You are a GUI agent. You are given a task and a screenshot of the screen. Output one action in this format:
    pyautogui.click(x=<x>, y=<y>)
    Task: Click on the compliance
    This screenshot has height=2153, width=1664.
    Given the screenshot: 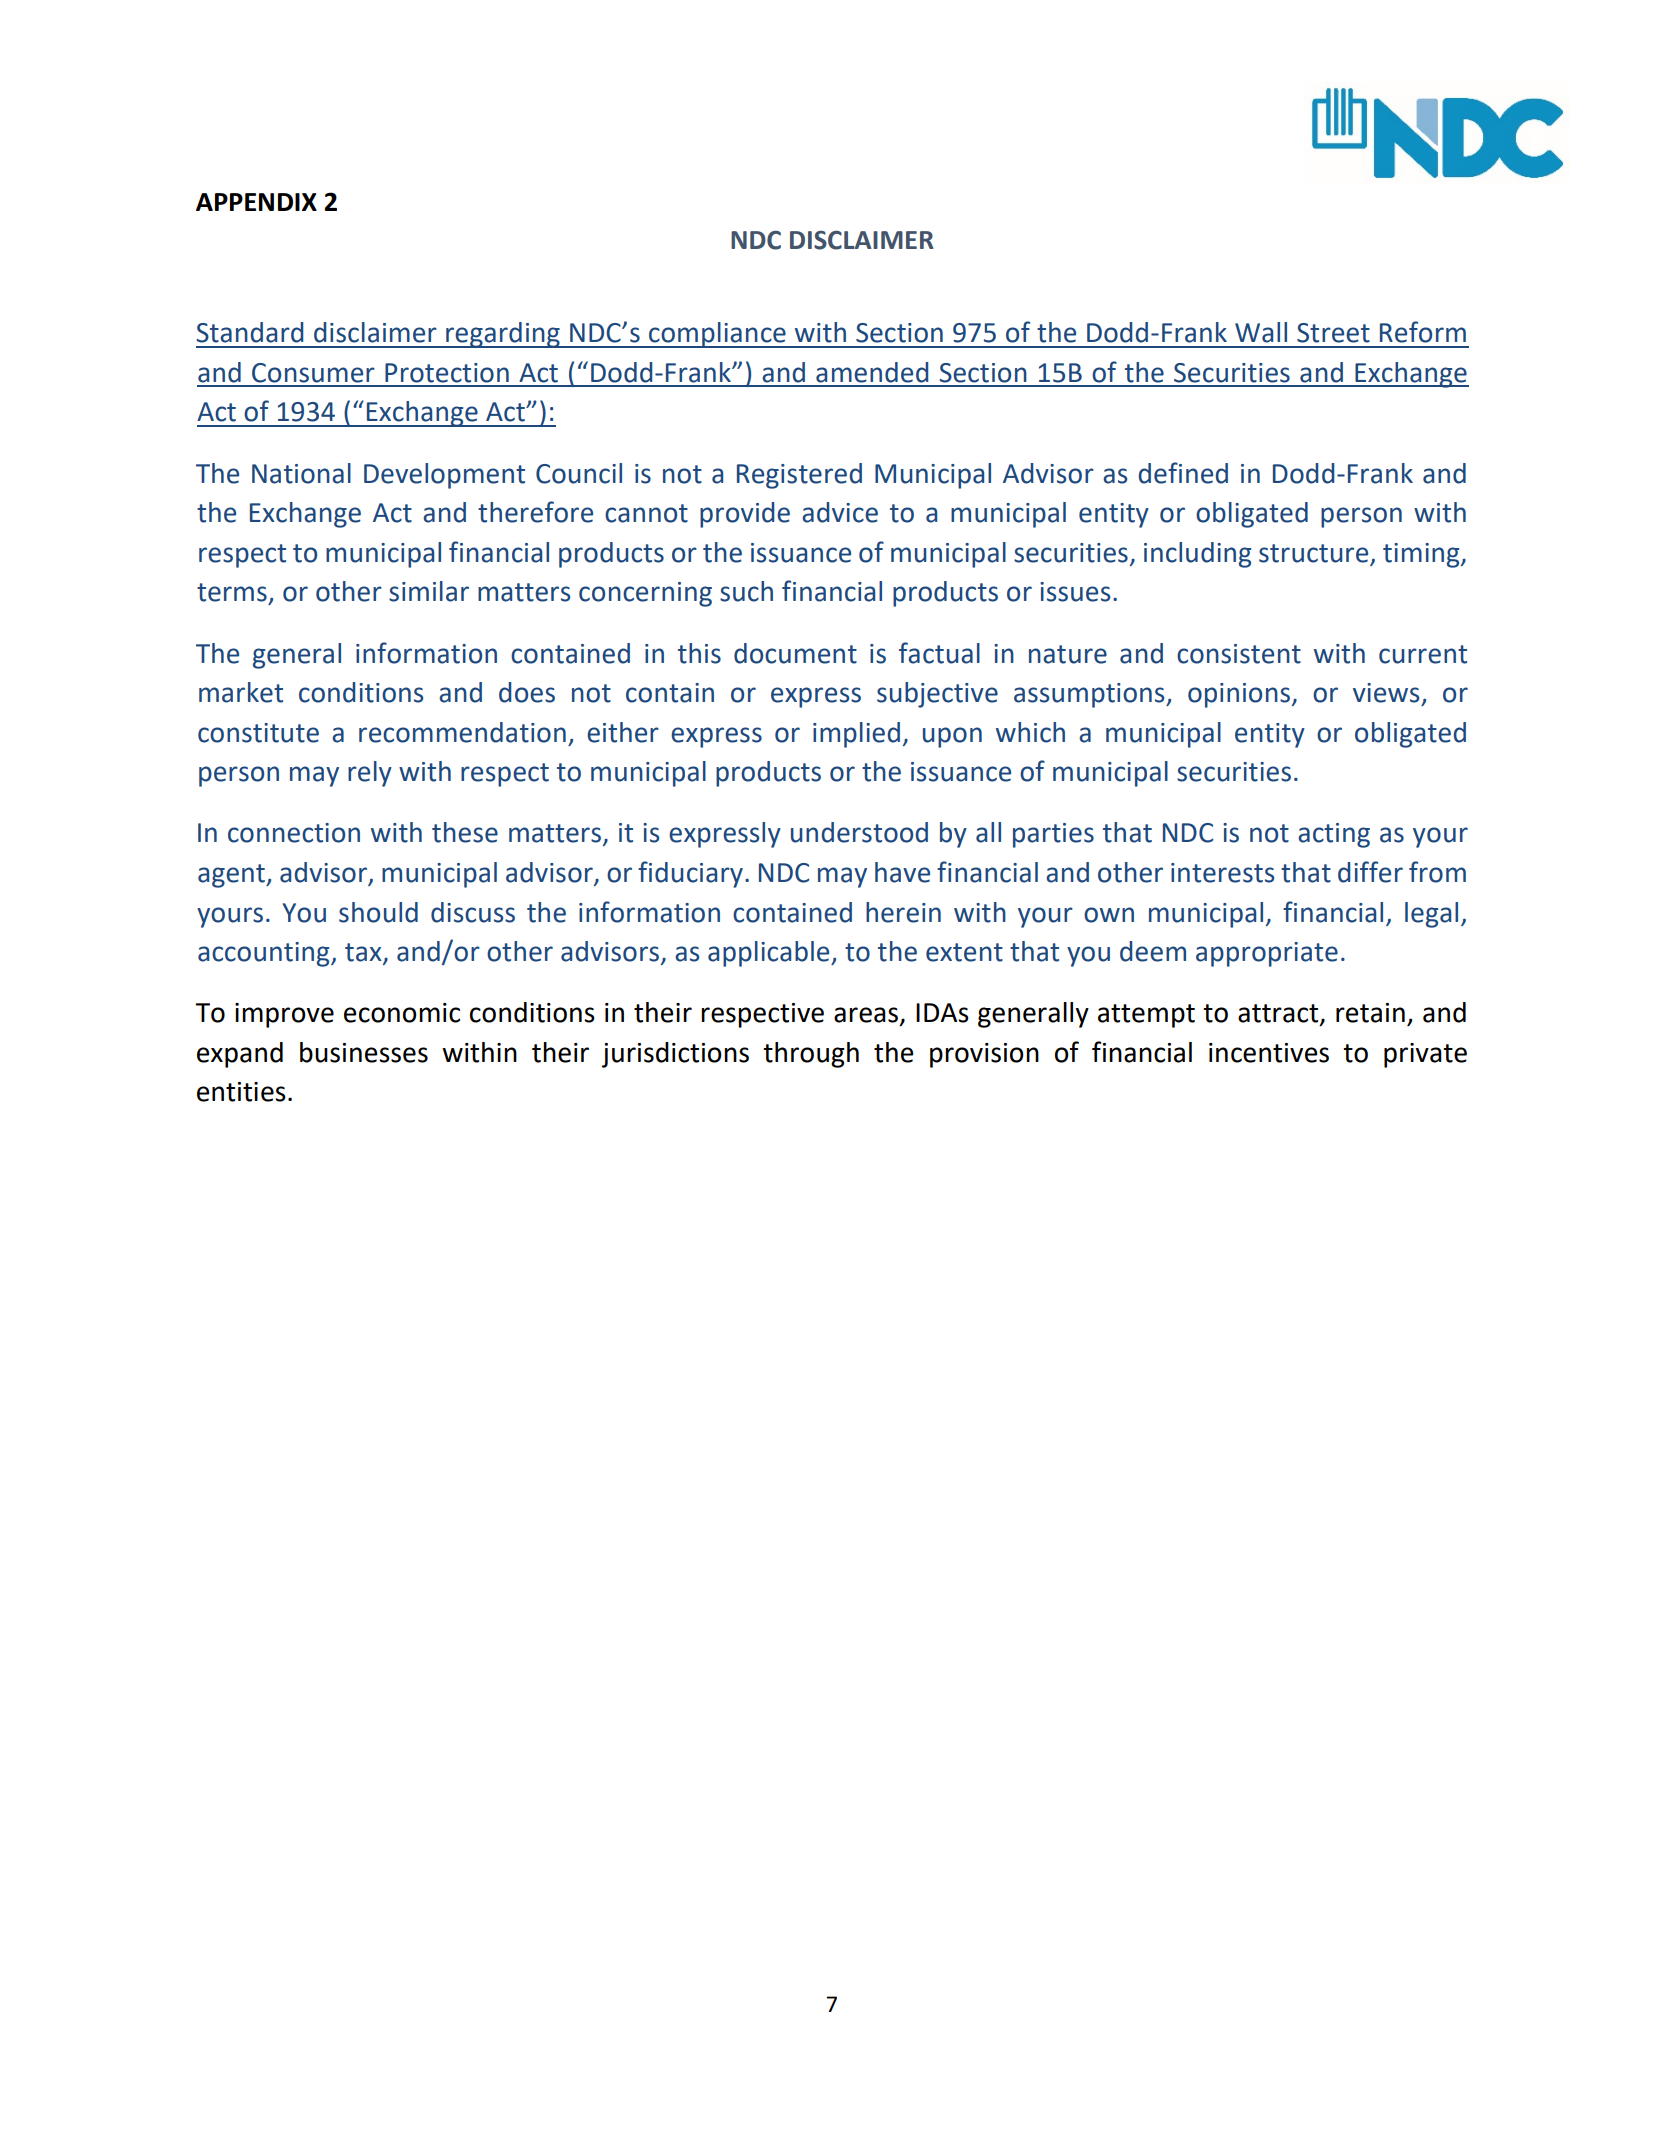 What is the action you would take?
    pyautogui.click(x=717, y=335)
